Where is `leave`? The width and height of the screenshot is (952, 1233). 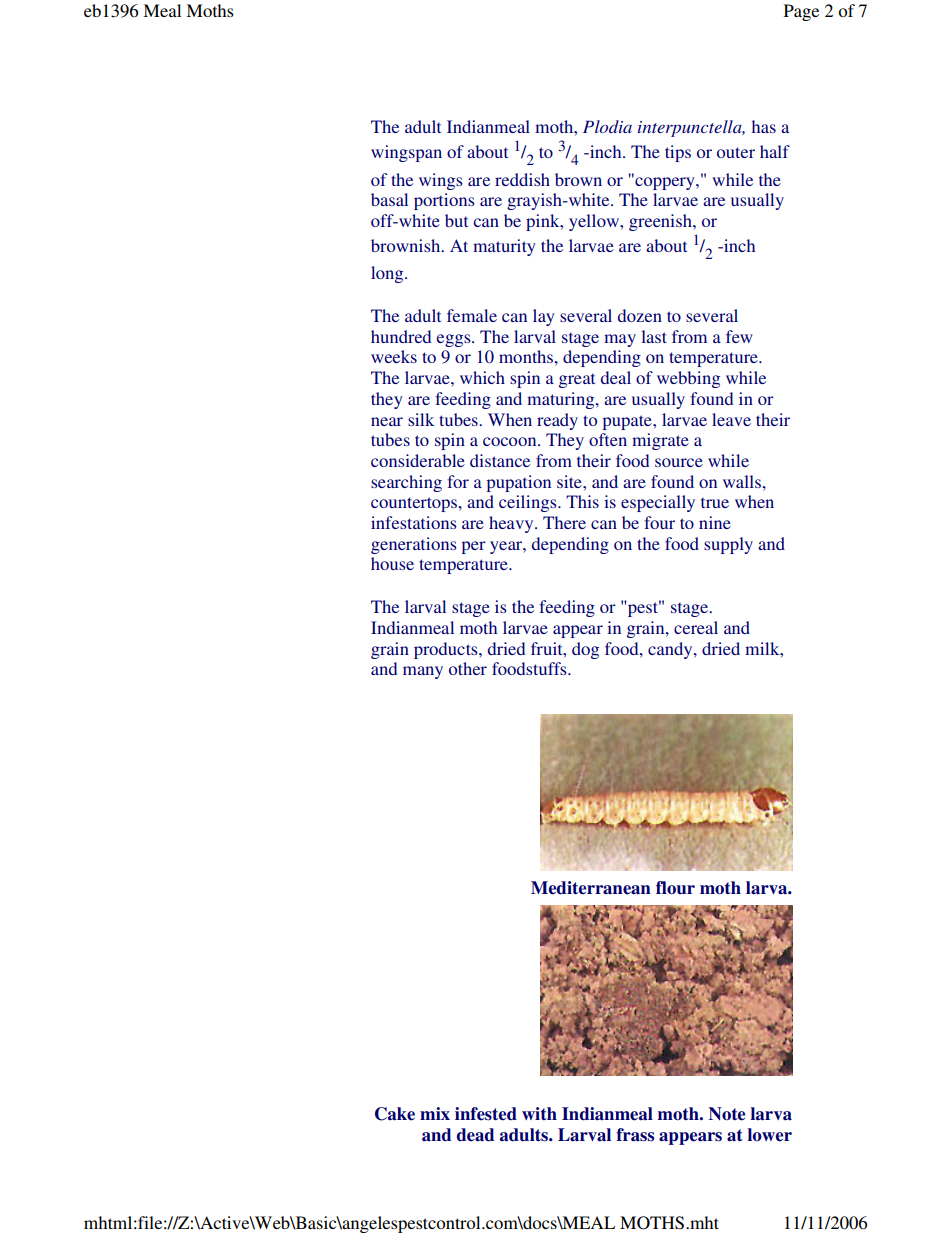
leave is located at coordinates (731, 419).
